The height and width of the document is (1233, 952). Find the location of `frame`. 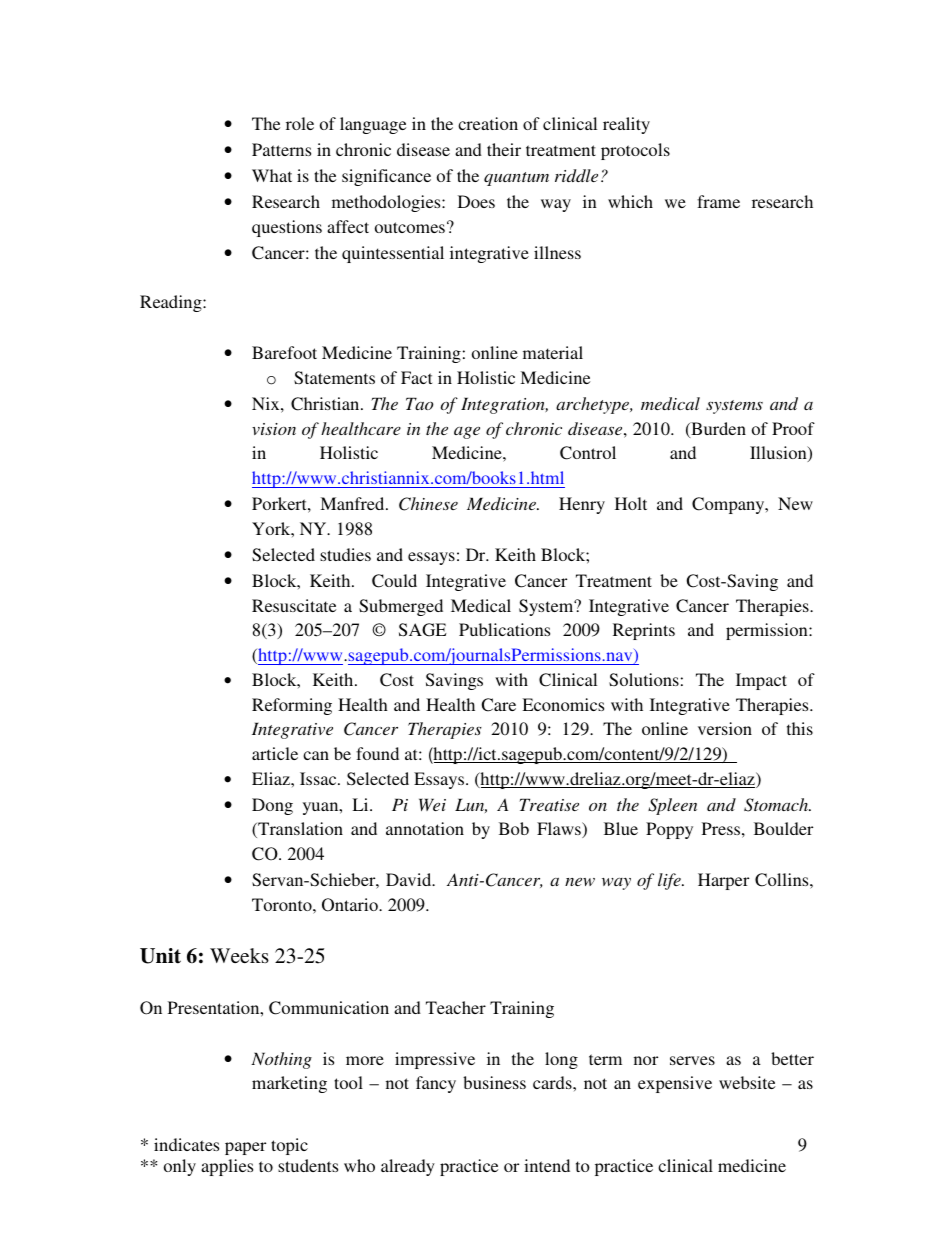

frame is located at coordinates (718, 201).
